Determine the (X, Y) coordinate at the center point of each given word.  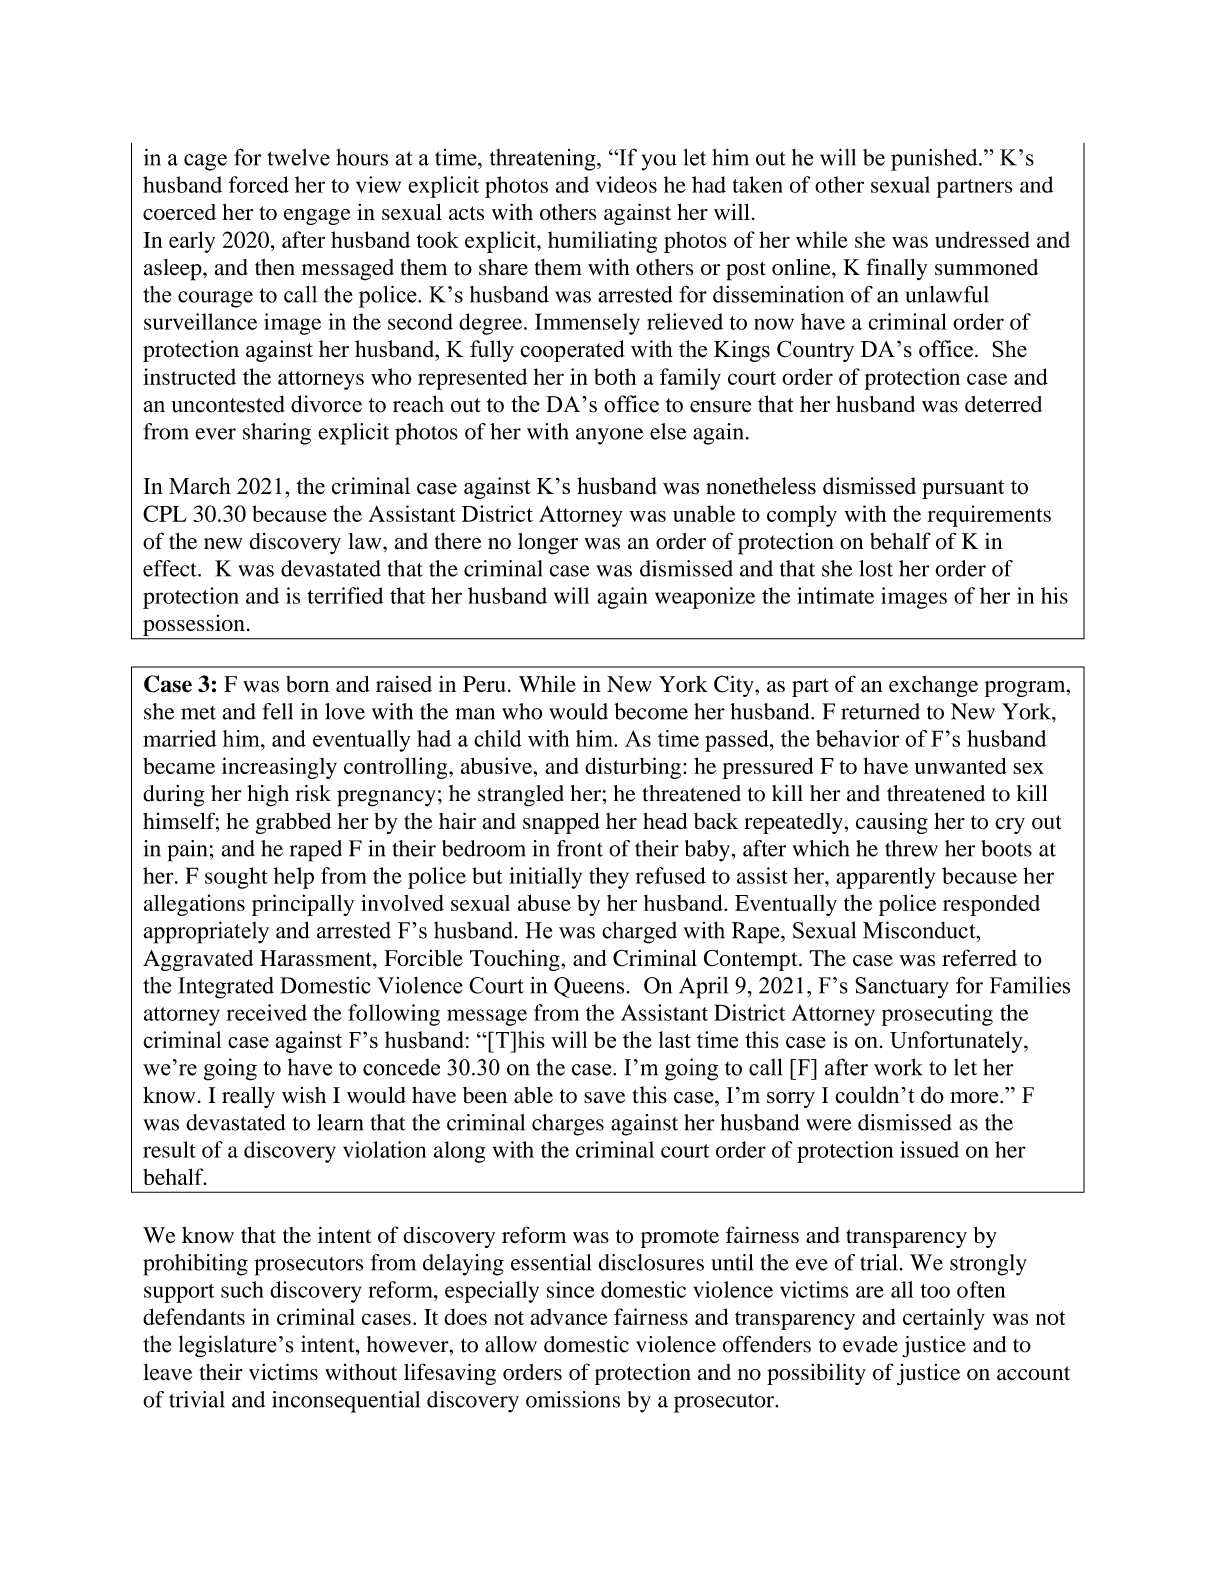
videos (626, 184)
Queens (589, 987)
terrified (345, 595)
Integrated (226, 988)
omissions (573, 1399)
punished (935, 160)
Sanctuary (902, 988)
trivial (197, 1399)
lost (876, 568)
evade (870, 1344)
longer (548, 544)
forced (259, 184)
